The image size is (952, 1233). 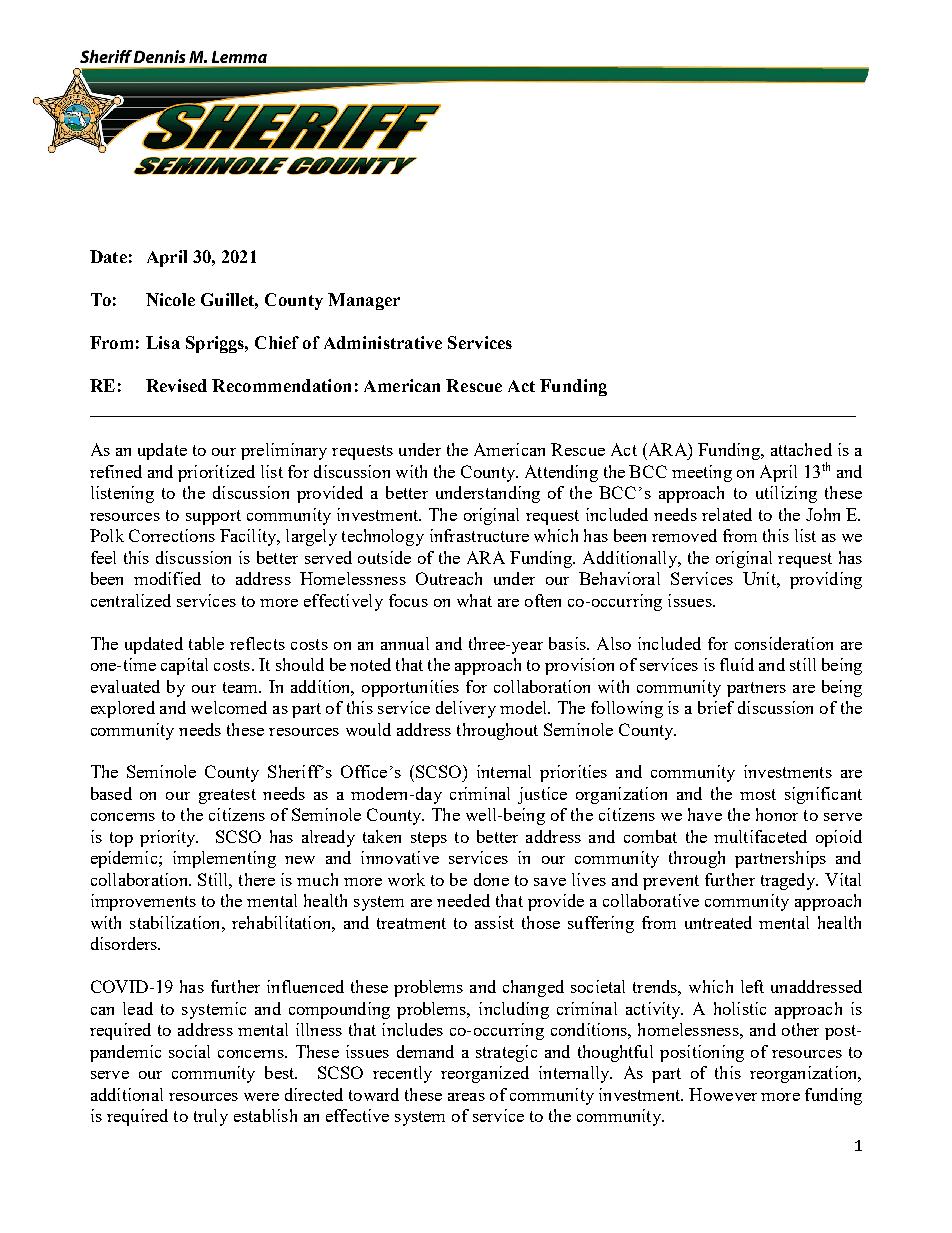 I want to click on areas, so click(x=466, y=1097).
